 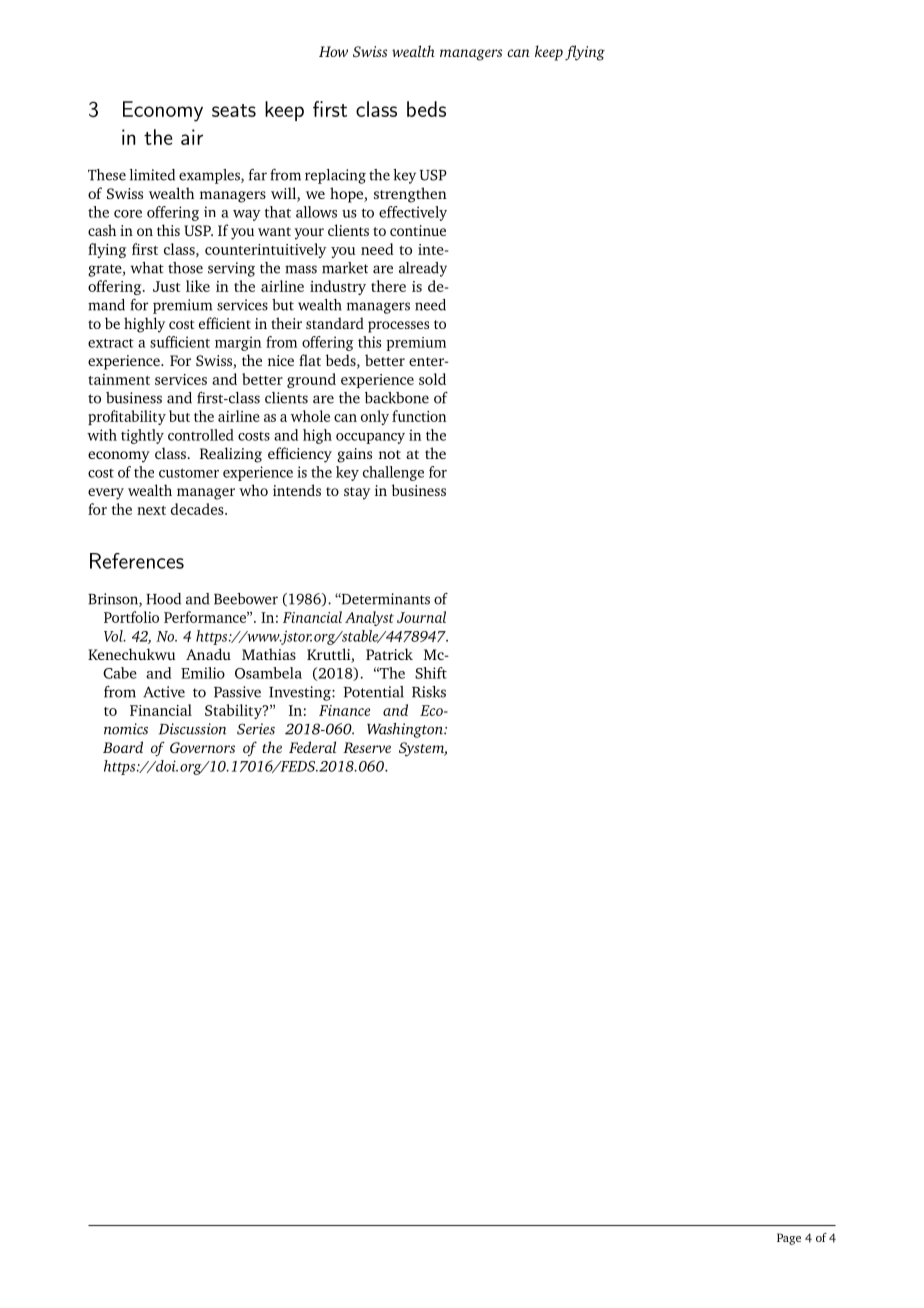 I want to click on Board, so click(x=123, y=747).
